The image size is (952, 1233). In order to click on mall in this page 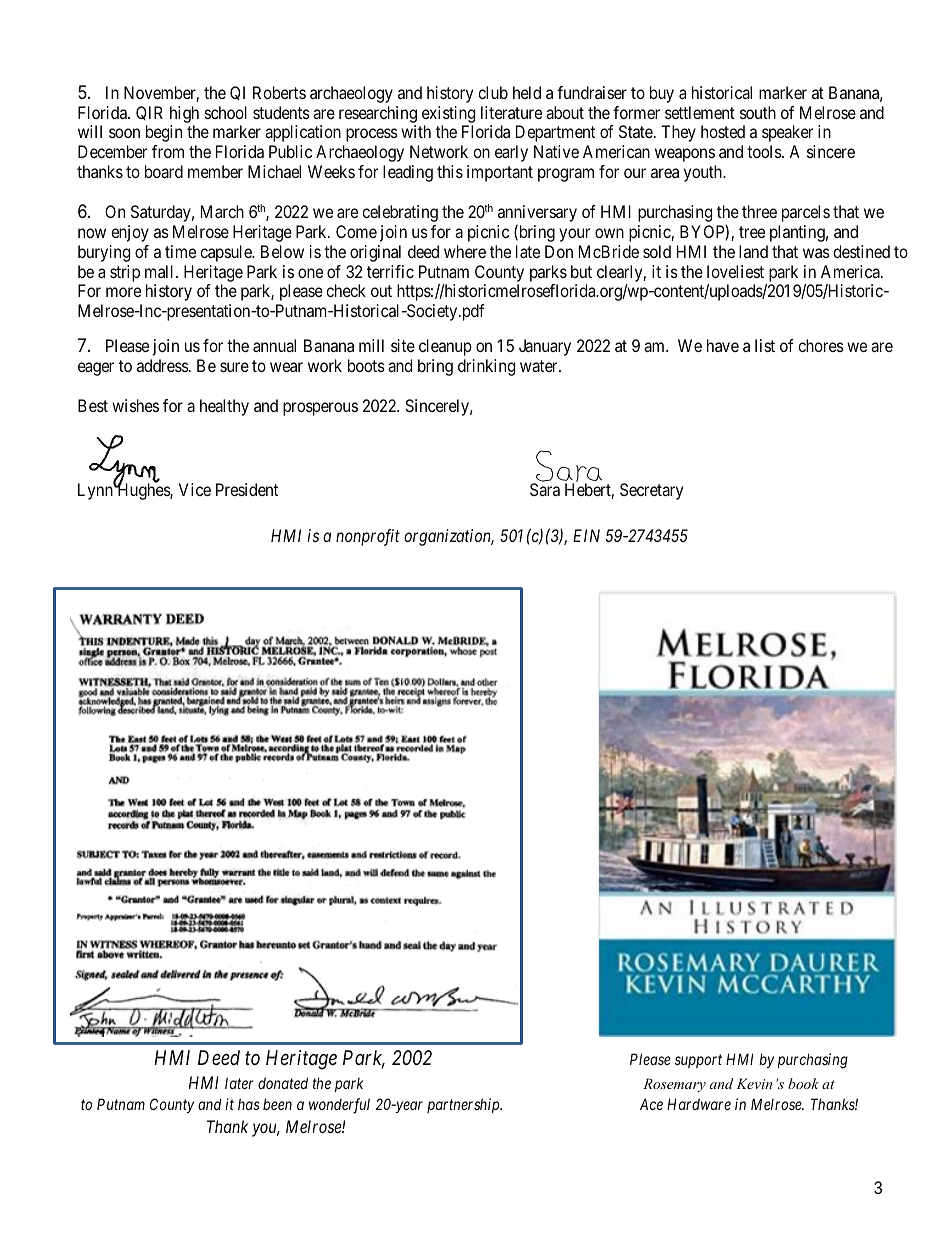, I will do `click(161, 271)`.
